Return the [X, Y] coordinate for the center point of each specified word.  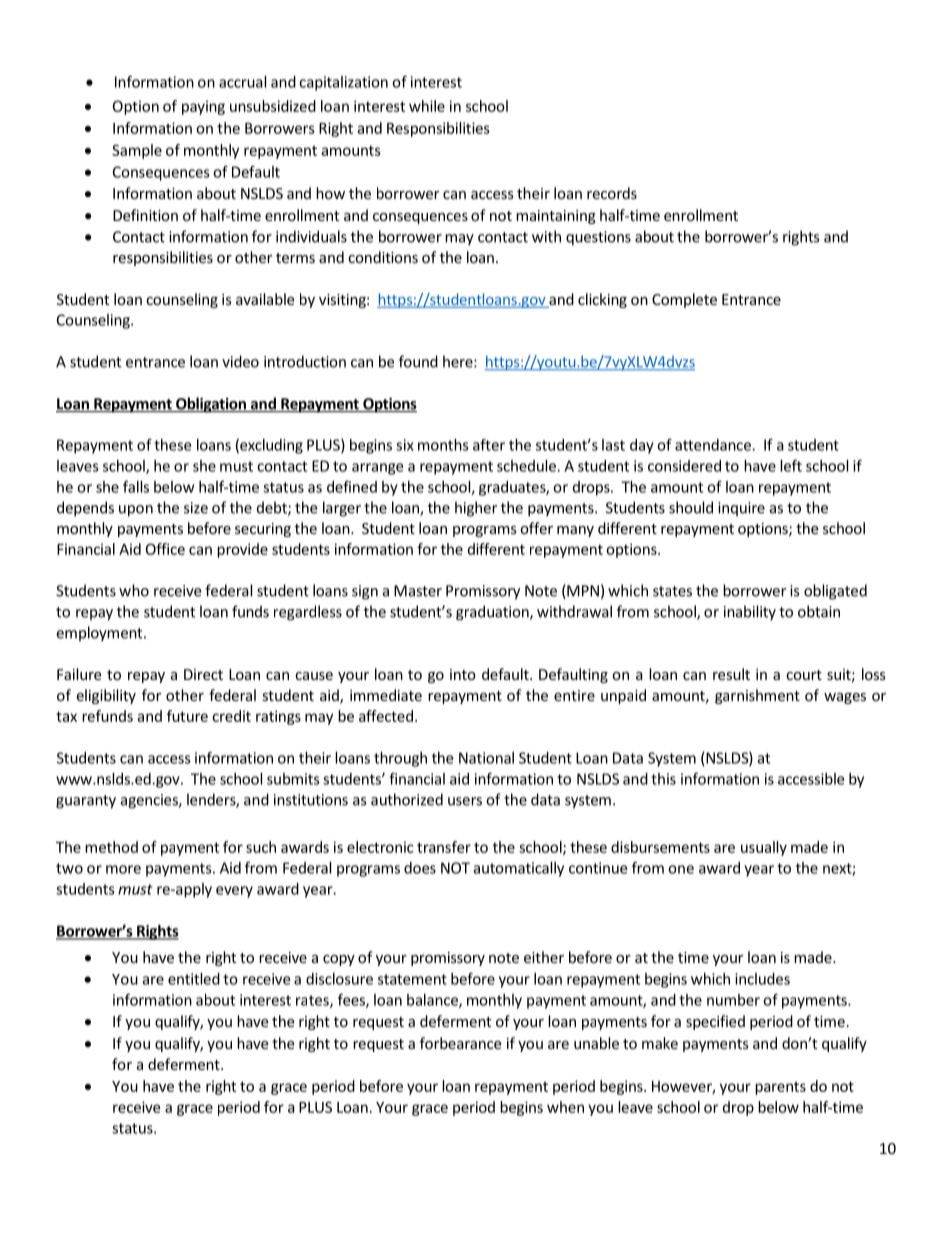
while [427, 106]
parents [780, 1088]
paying [203, 107]
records [612, 193]
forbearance [460, 1043]
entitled [194, 979]
